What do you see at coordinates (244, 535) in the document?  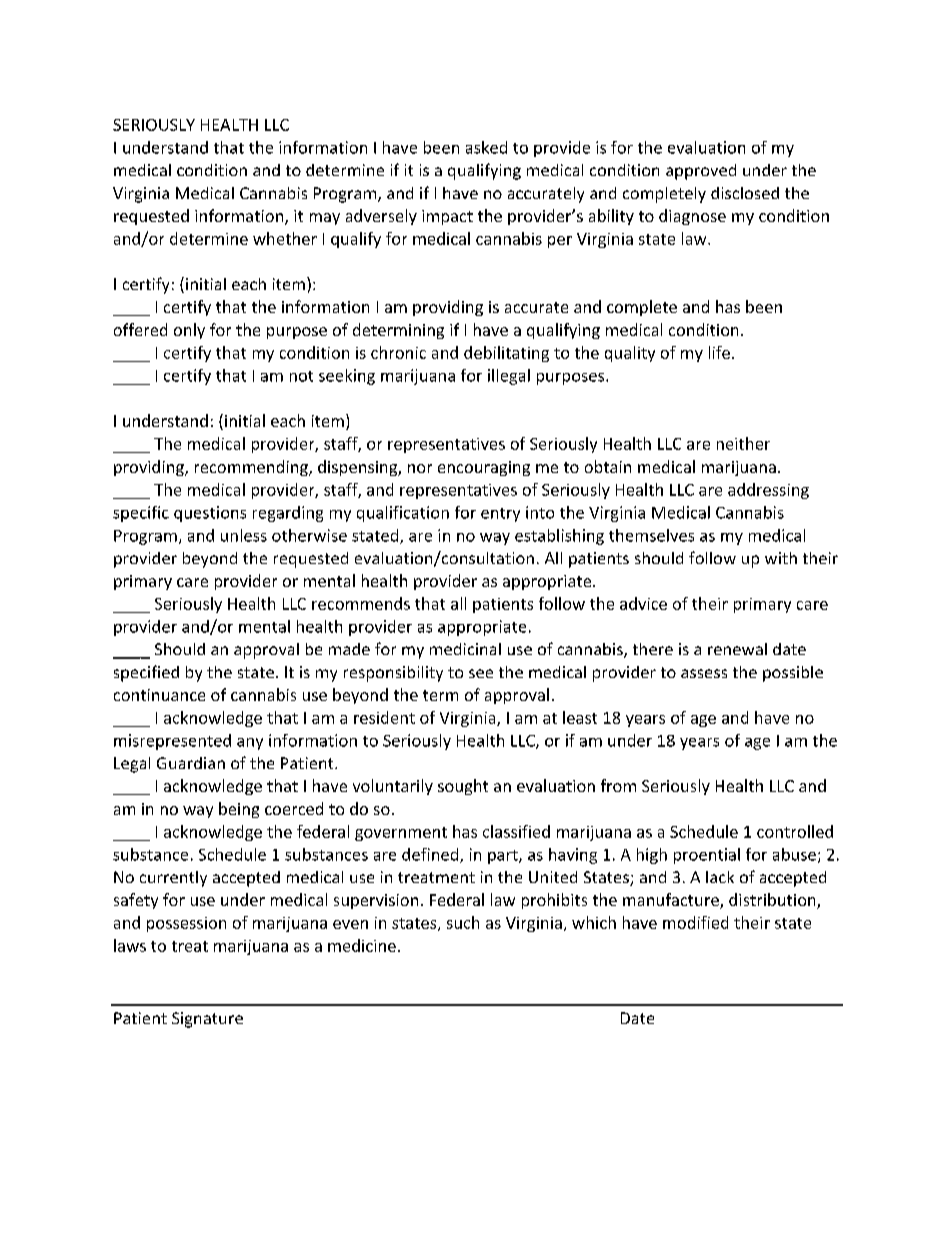 I see `unless` at bounding box center [244, 535].
